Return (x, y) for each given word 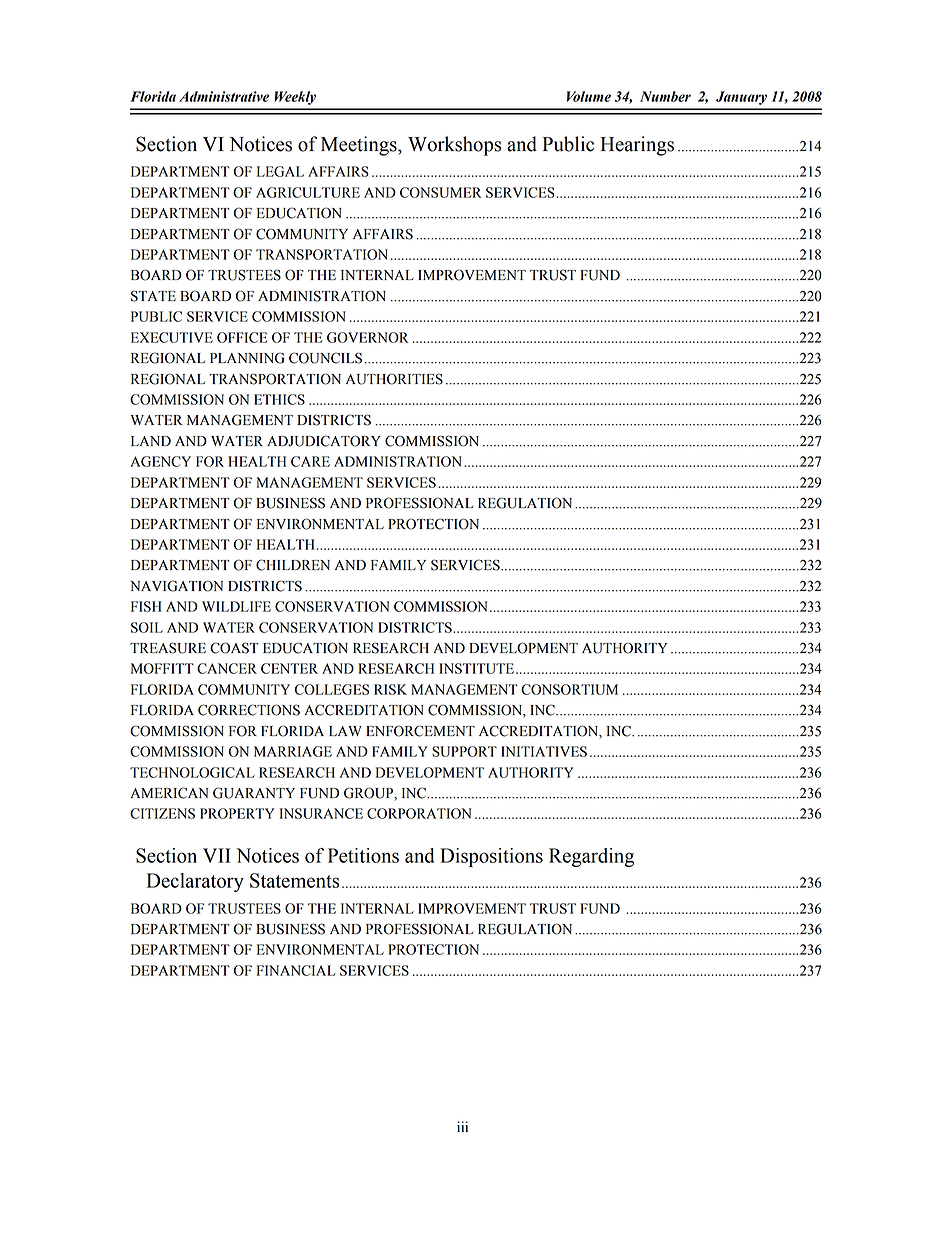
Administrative (224, 96)
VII (217, 855)
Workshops (454, 146)
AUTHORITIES (394, 379)
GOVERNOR (368, 337)
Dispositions (491, 857)
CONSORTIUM (569, 689)
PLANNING (247, 358)
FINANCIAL (296, 970)
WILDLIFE (236, 606)
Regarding (591, 857)
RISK (390, 689)
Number (665, 96)
